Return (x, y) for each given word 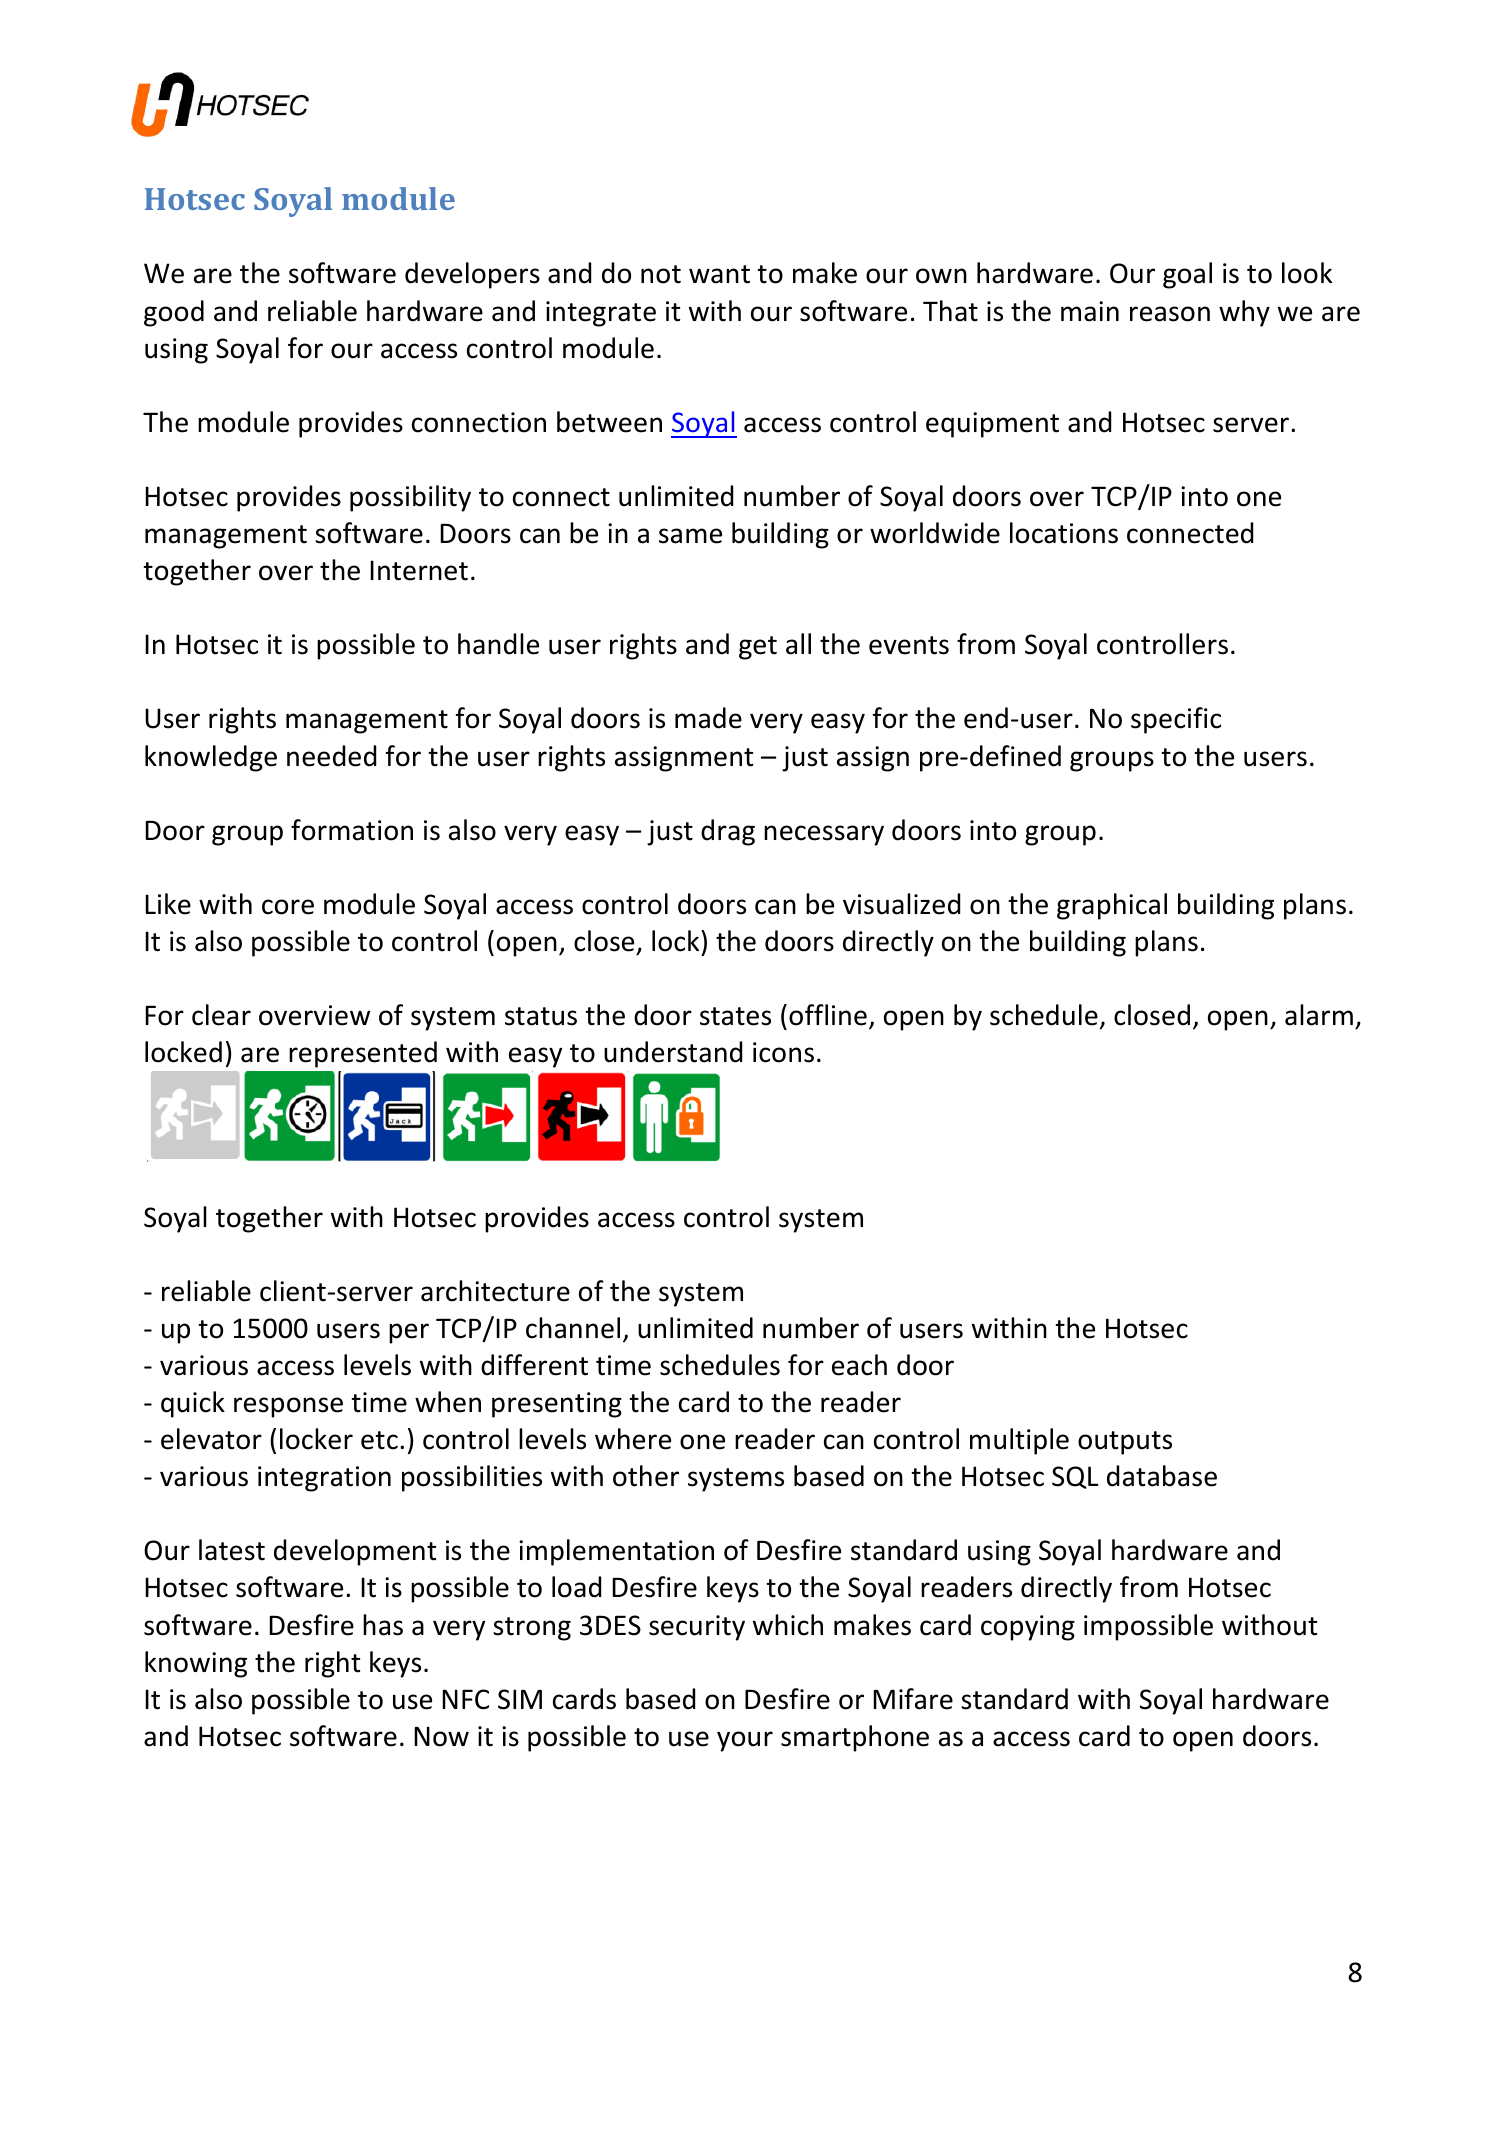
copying (1028, 1628)
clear (221, 1015)
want (719, 274)
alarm (1319, 1015)
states (735, 1016)
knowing (196, 1664)
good (174, 313)
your (745, 1741)
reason (1170, 314)
